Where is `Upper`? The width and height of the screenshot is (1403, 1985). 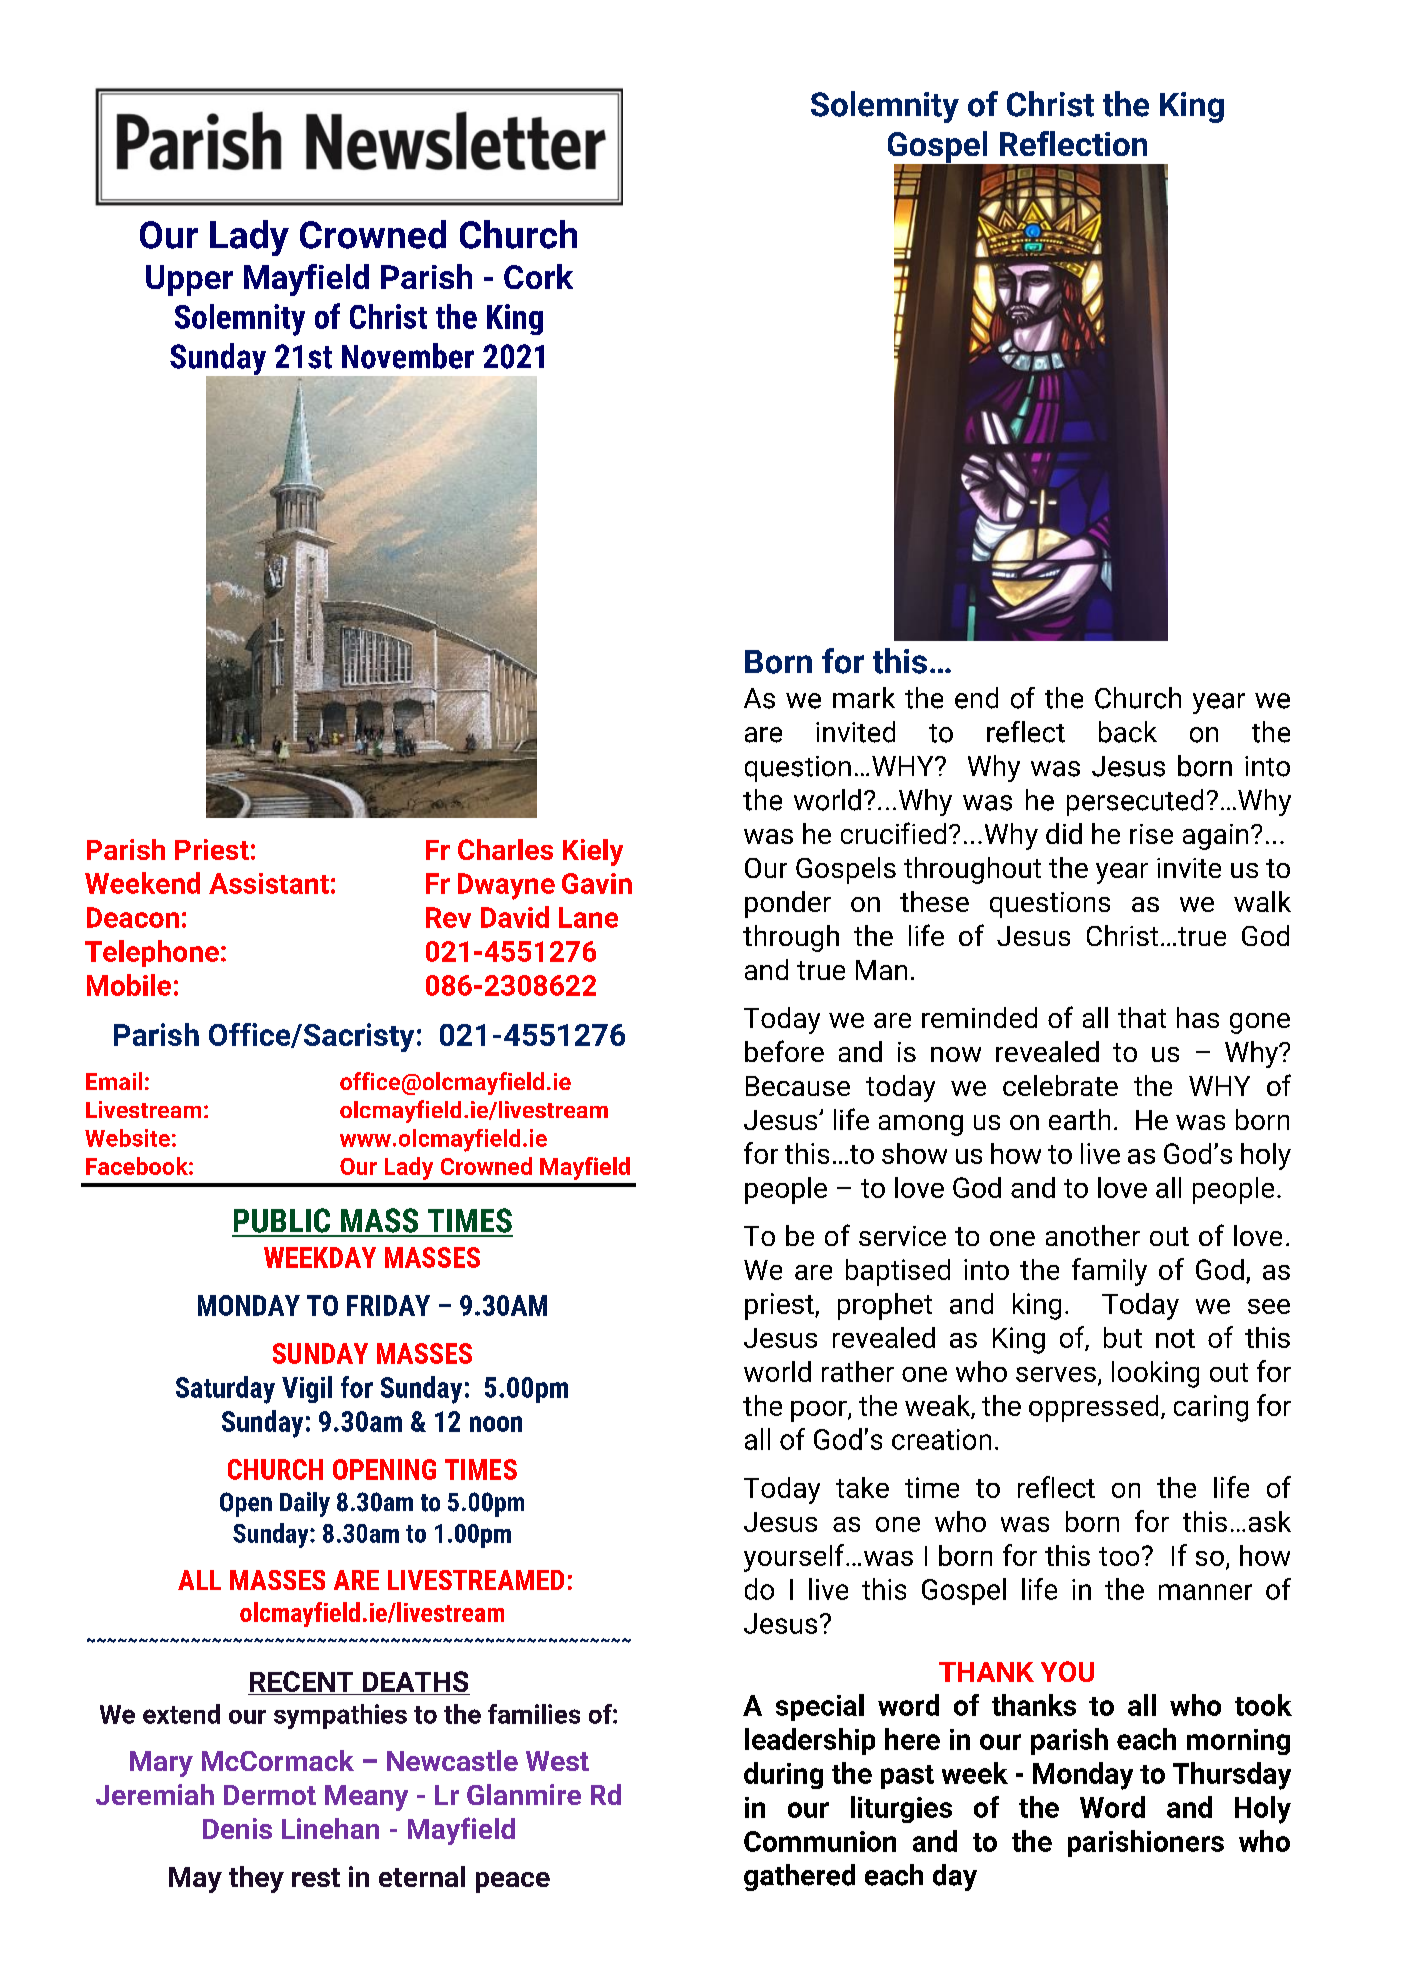
Upper is located at coordinates (189, 280).
